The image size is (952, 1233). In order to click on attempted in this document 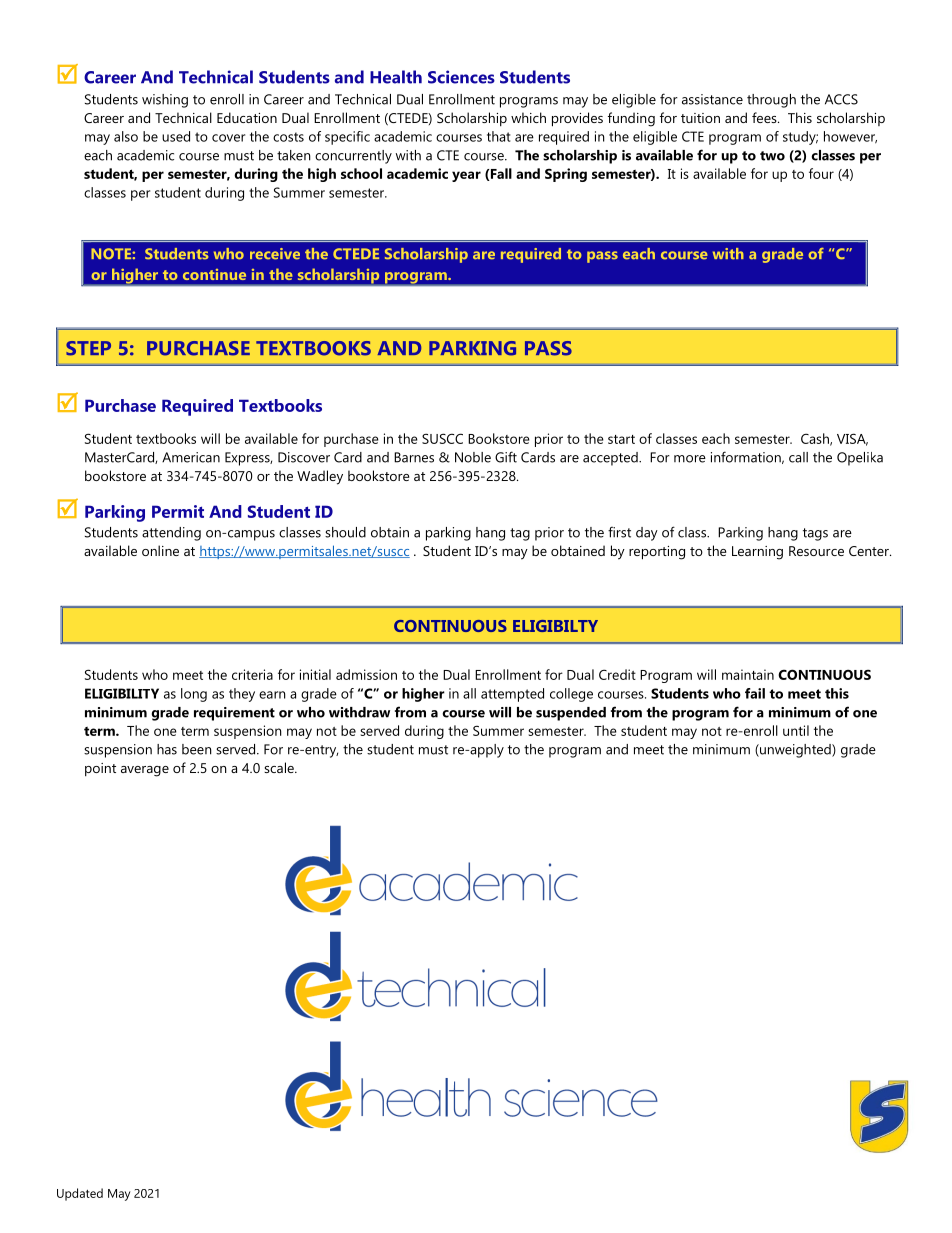, I will do `click(512, 695)`.
